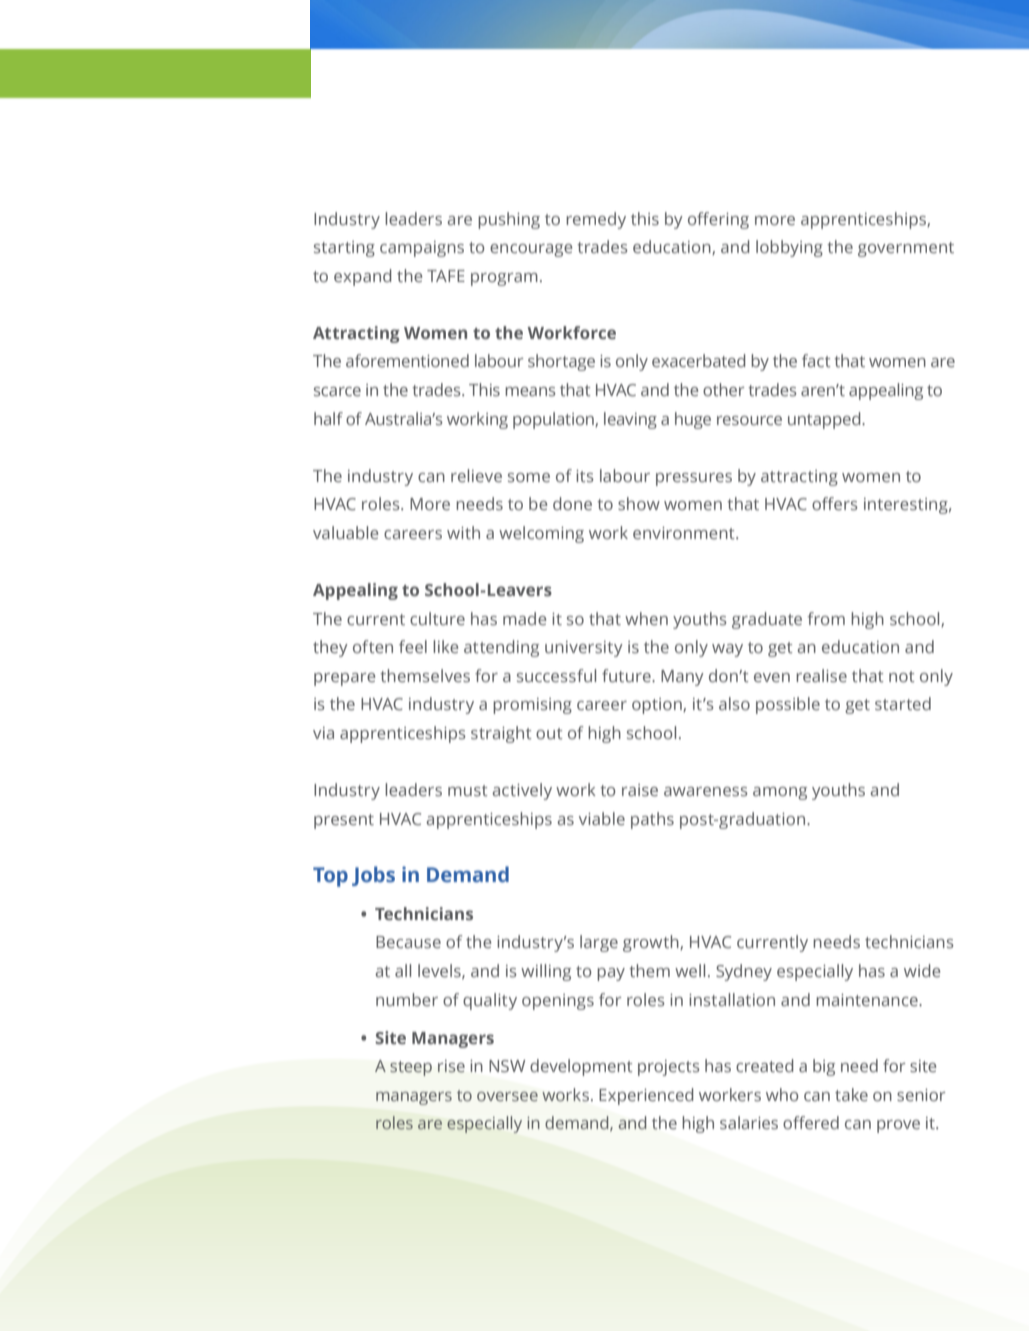 This screenshot has width=1029, height=1331. What do you see at coordinates (422, 249) in the screenshot?
I see `campaigns` at bounding box center [422, 249].
